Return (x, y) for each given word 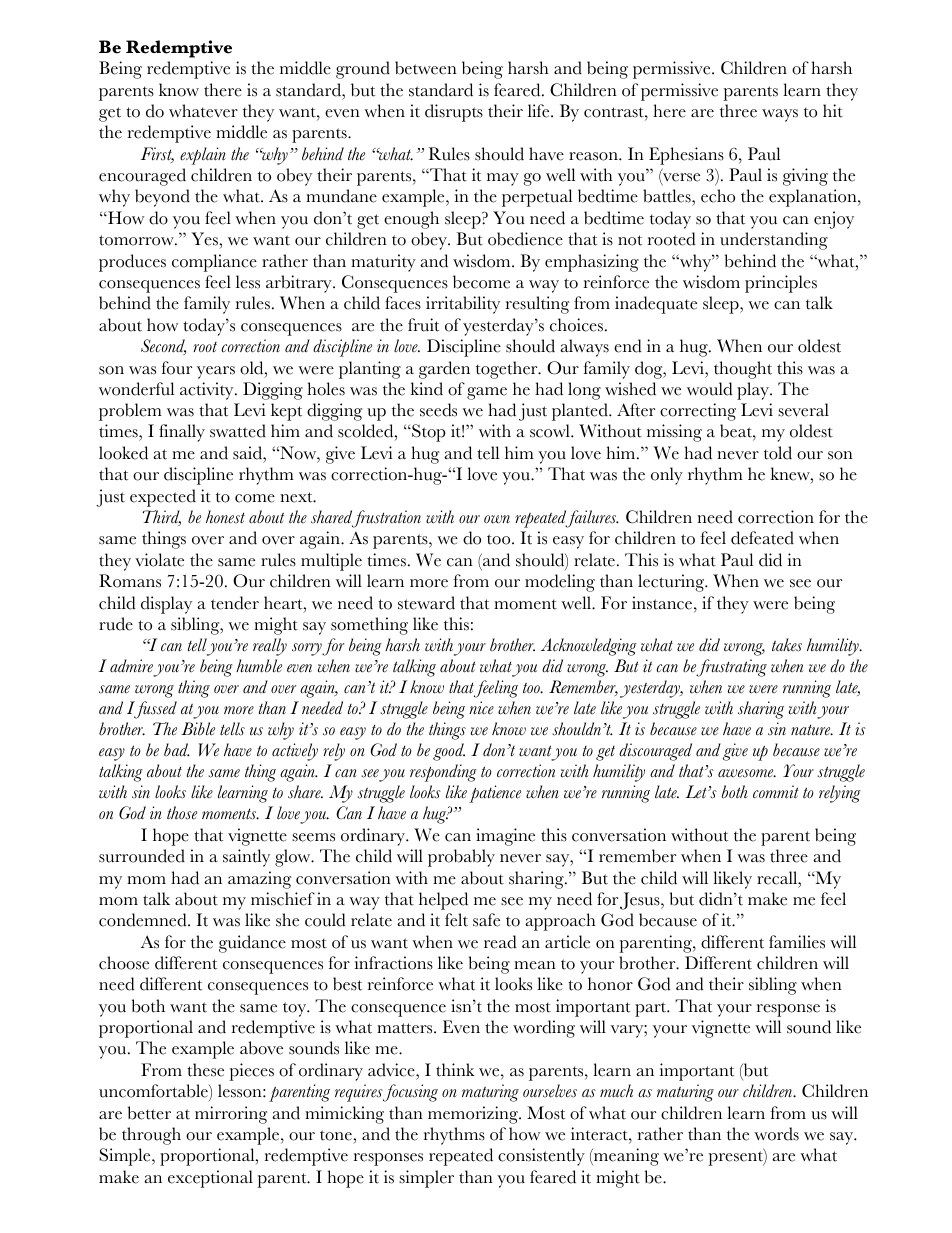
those (182, 813)
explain (203, 156)
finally (182, 433)
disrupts (454, 113)
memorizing (474, 1115)
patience (495, 794)
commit (776, 792)
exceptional (210, 1179)
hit (833, 111)
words (776, 1134)
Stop (428, 433)
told (778, 453)
